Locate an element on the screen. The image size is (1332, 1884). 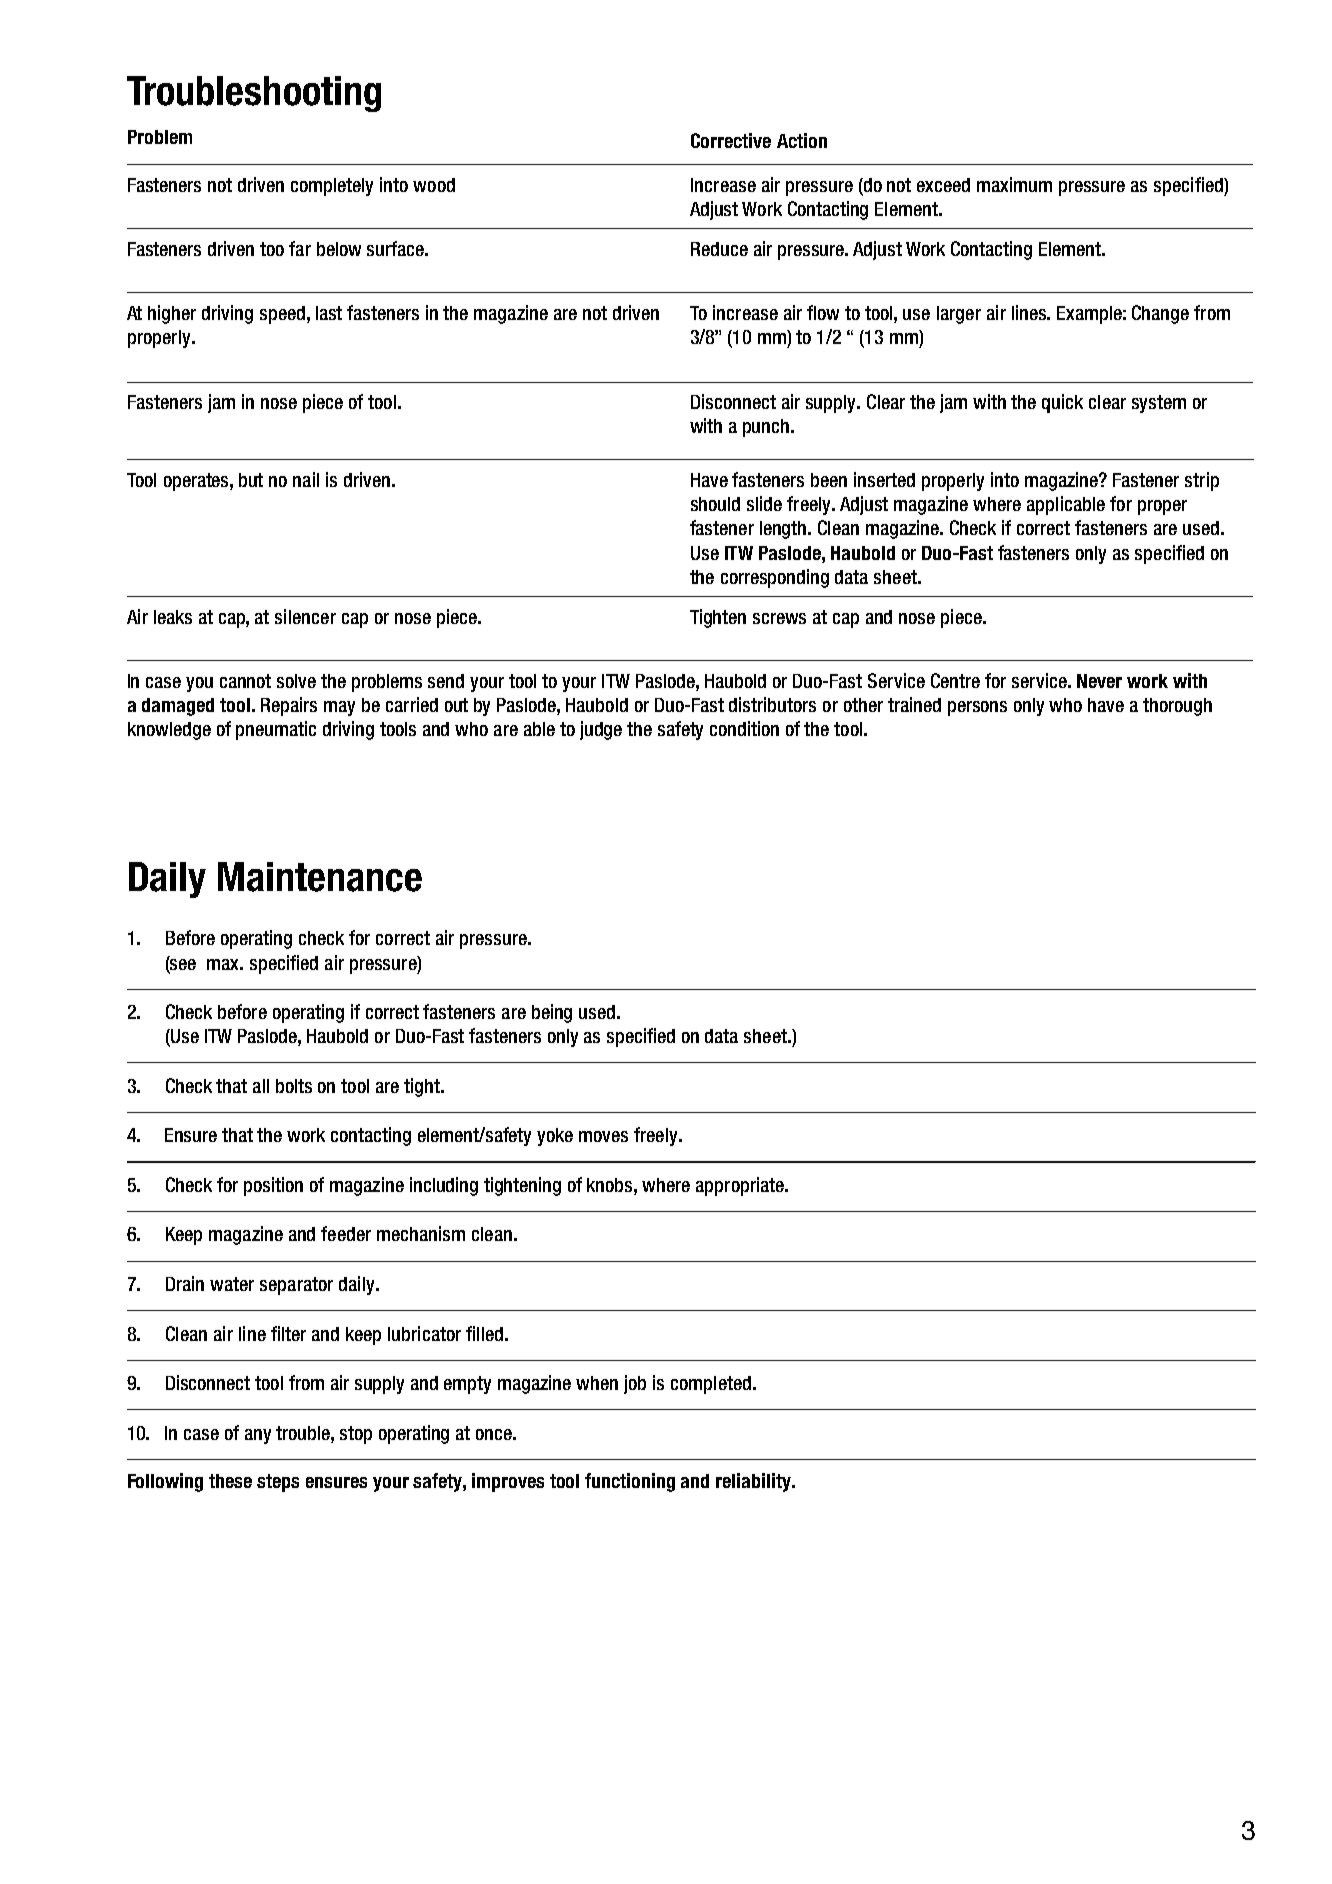
maximum is located at coordinates (1014, 184).
